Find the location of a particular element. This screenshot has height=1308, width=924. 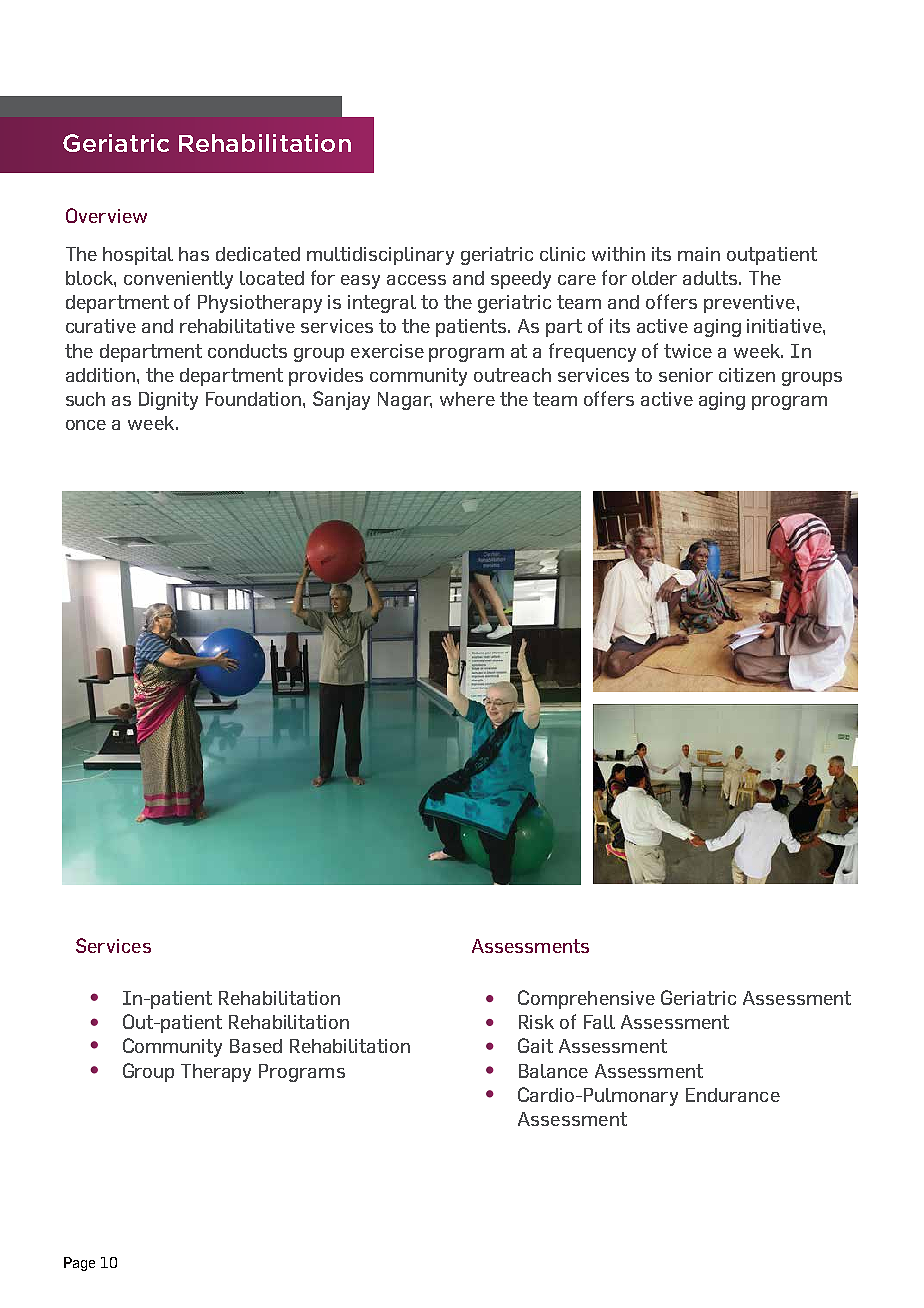

Page is located at coordinates (79, 1264).
